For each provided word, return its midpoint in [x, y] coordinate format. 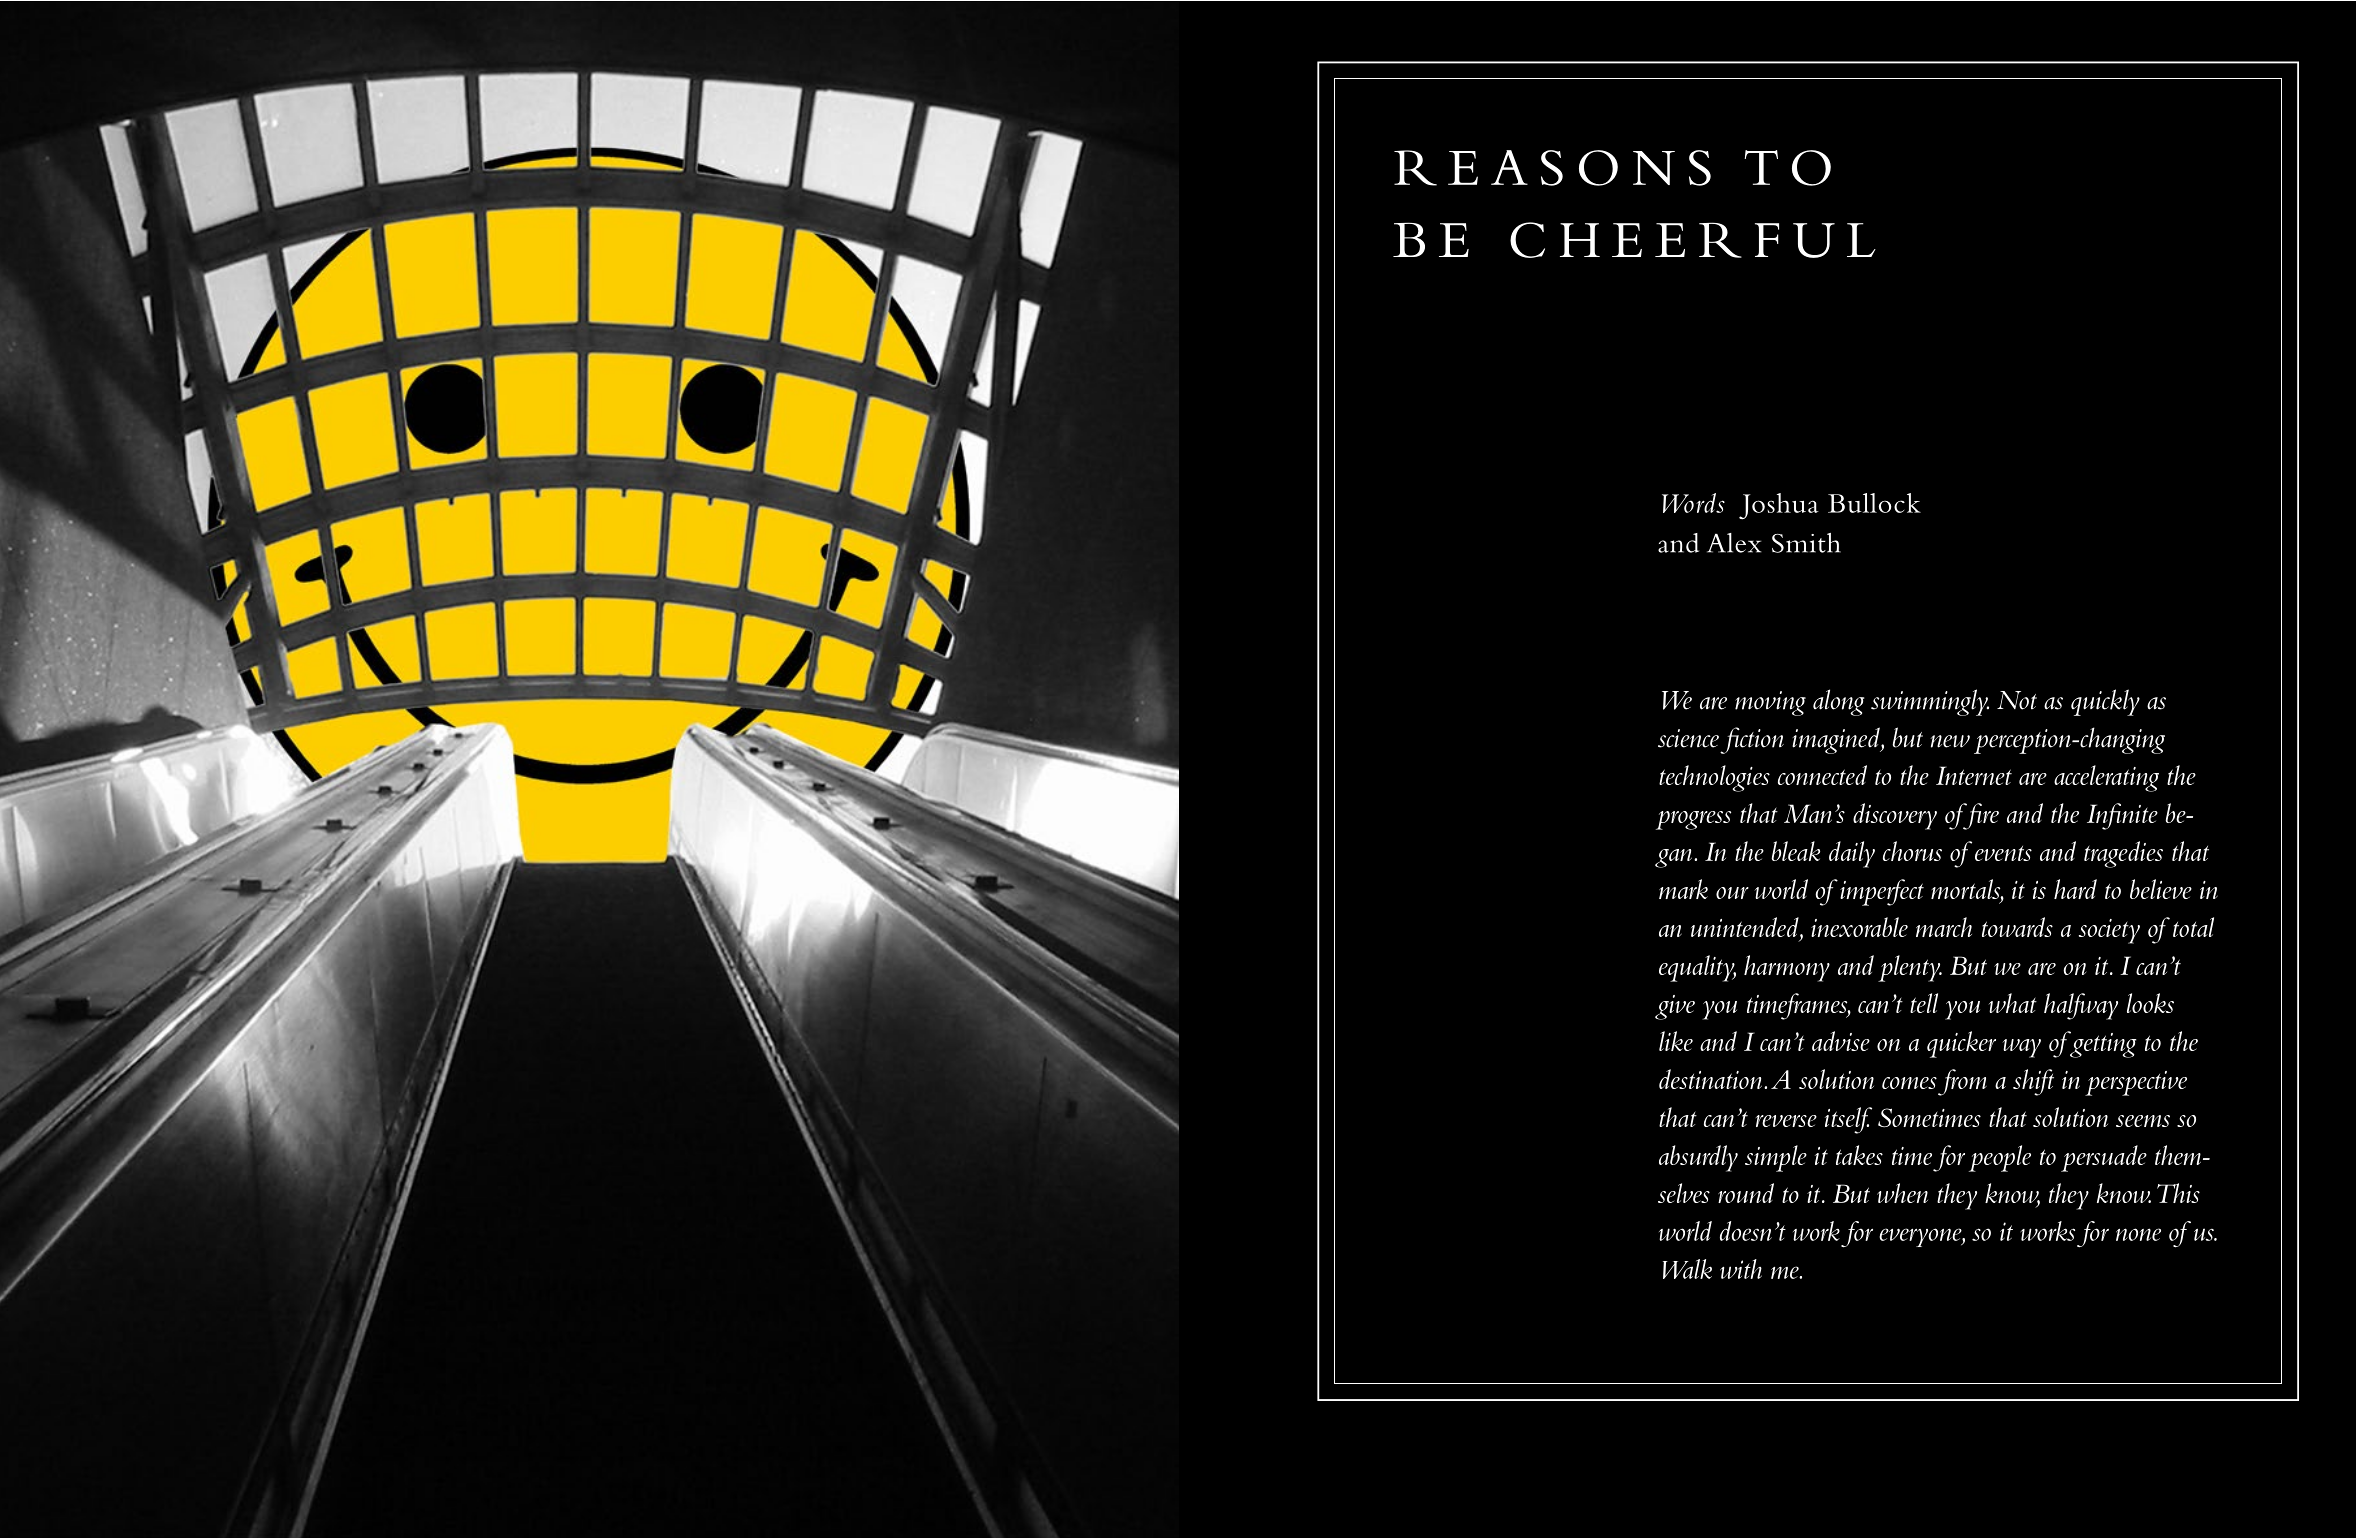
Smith [1806, 543]
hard [2075, 889]
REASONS [1552, 168]
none [2138, 1234]
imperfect [1882, 892]
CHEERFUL [1693, 240]
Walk [1687, 1269]
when [1902, 1193]
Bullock [1874, 503]
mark [1683, 889]
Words [1693, 503]
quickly [2105, 702]
